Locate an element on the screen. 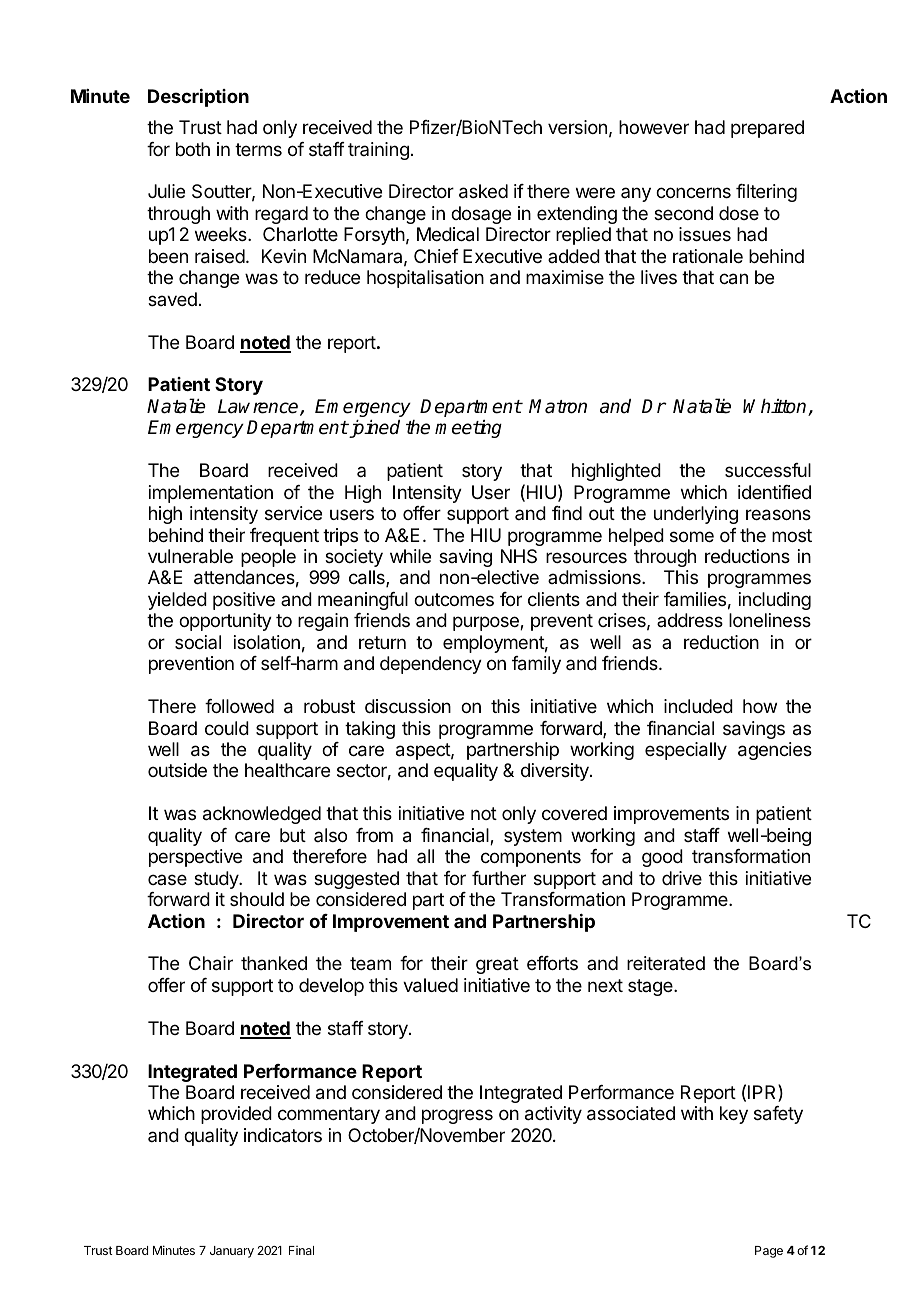  some is located at coordinates (692, 536).
